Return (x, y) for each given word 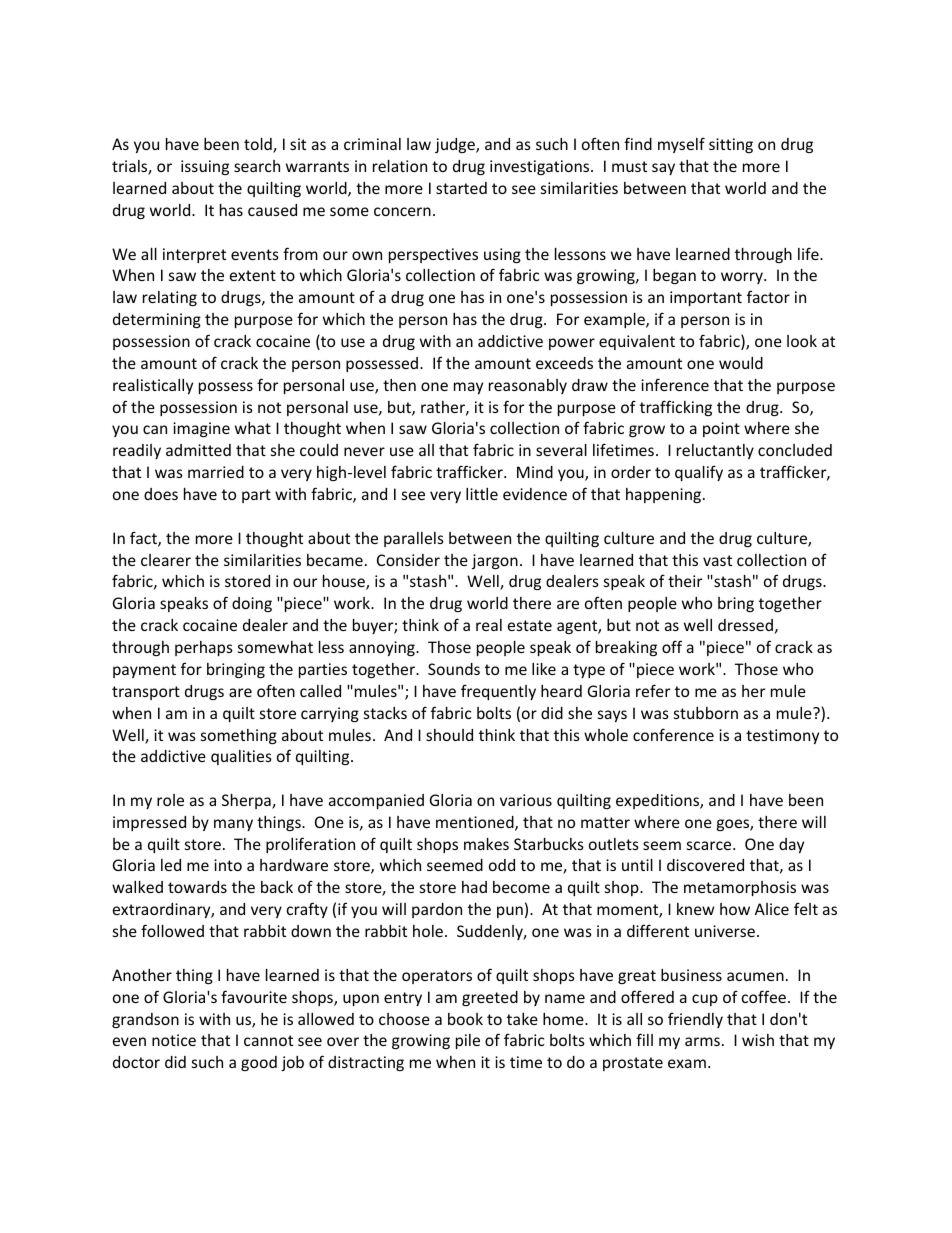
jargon (495, 561)
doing (252, 604)
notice (174, 1040)
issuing (205, 167)
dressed (745, 625)
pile (468, 1041)
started (461, 188)
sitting (731, 145)
